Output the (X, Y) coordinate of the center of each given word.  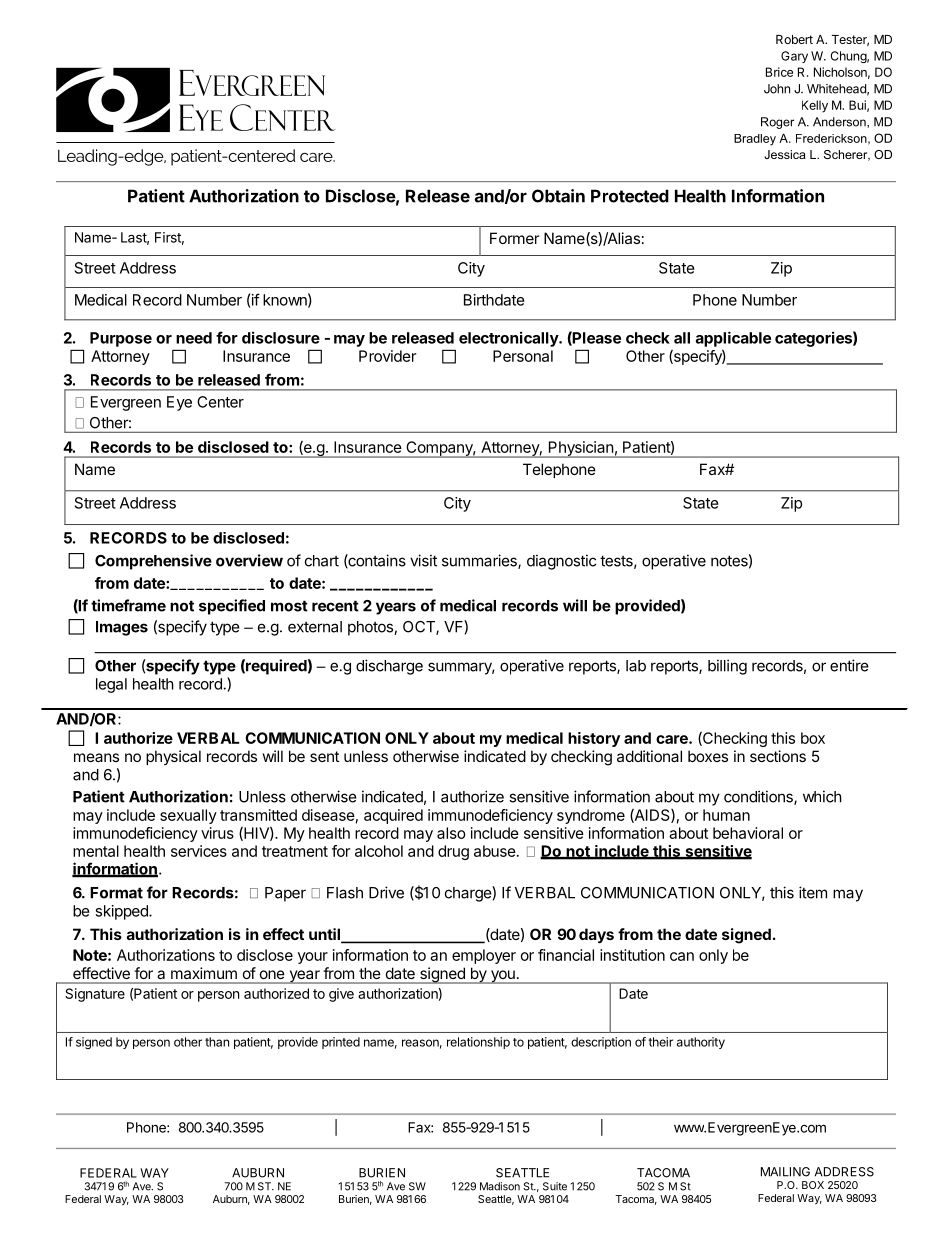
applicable (733, 339)
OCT (420, 628)
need (194, 338)
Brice (779, 72)
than (217, 1042)
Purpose (121, 339)
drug (453, 852)
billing (727, 667)
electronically (509, 339)
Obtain (558, 196)
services (199, 851)
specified (232, 607)
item (813, 892)
